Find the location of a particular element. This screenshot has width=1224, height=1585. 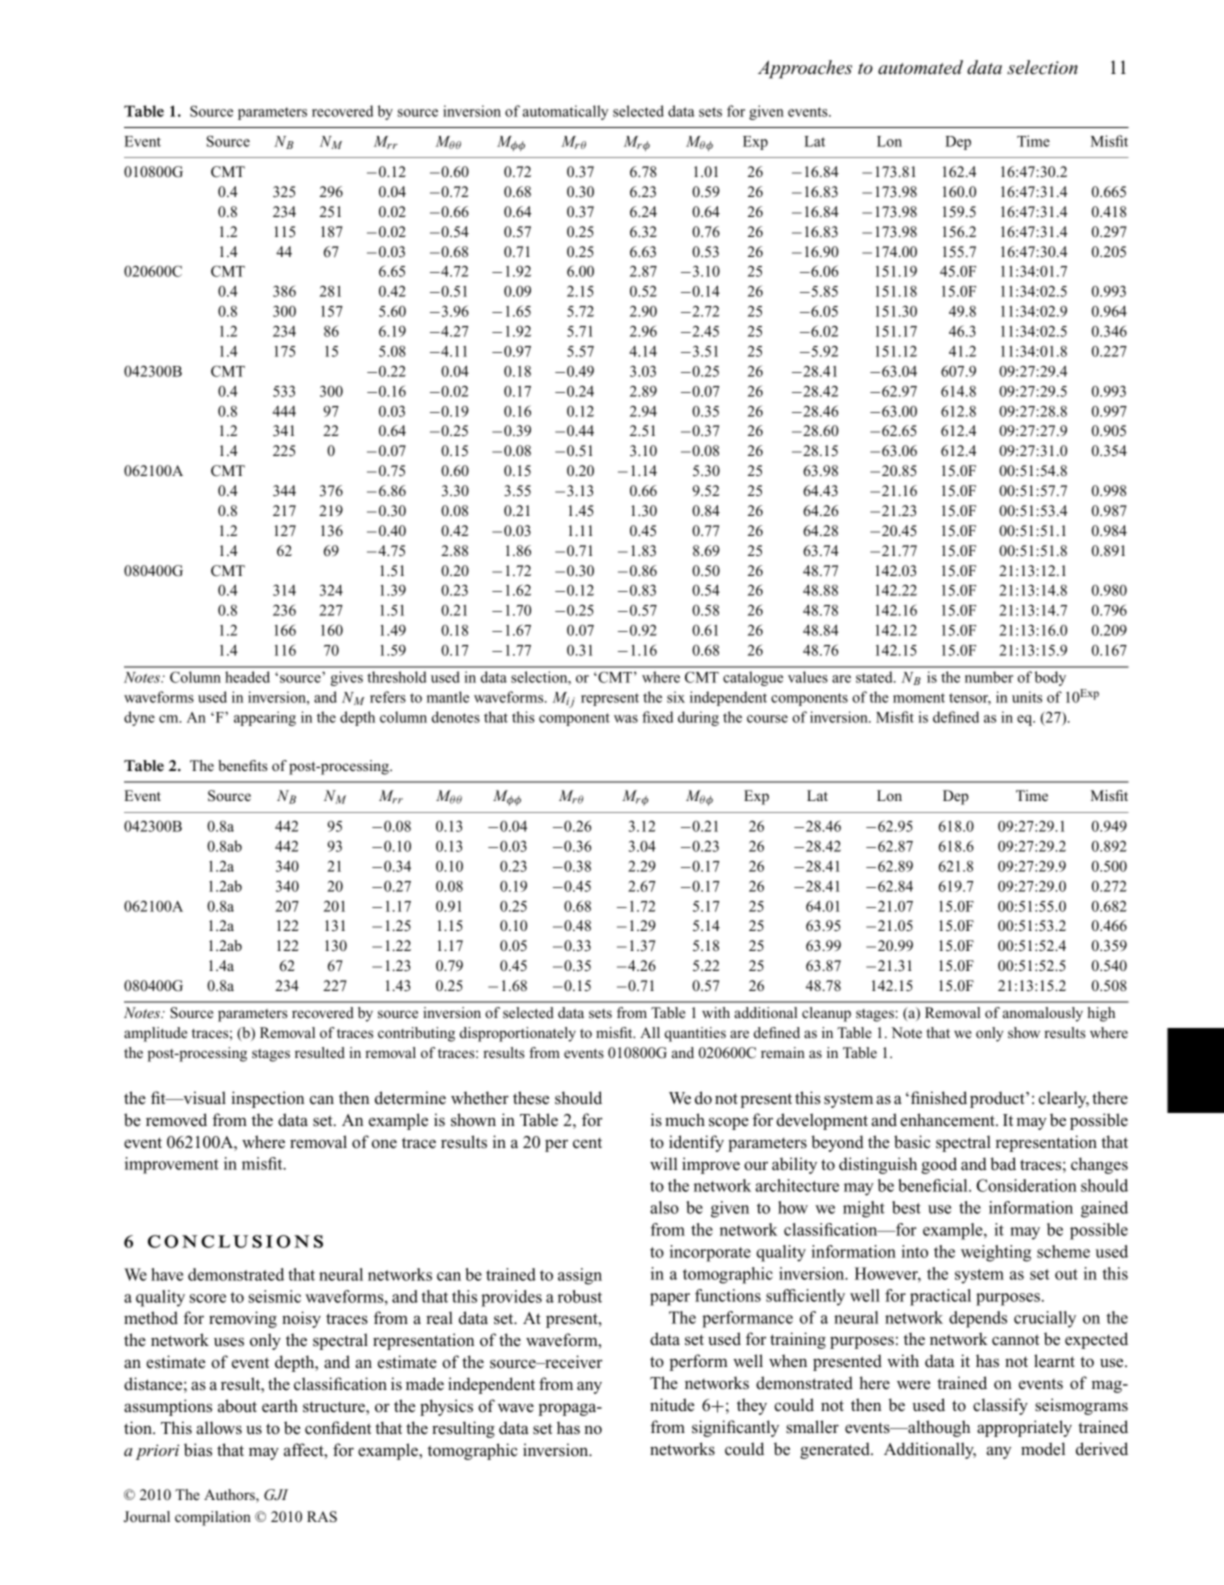

automated is located at coordinates (920, 67).
